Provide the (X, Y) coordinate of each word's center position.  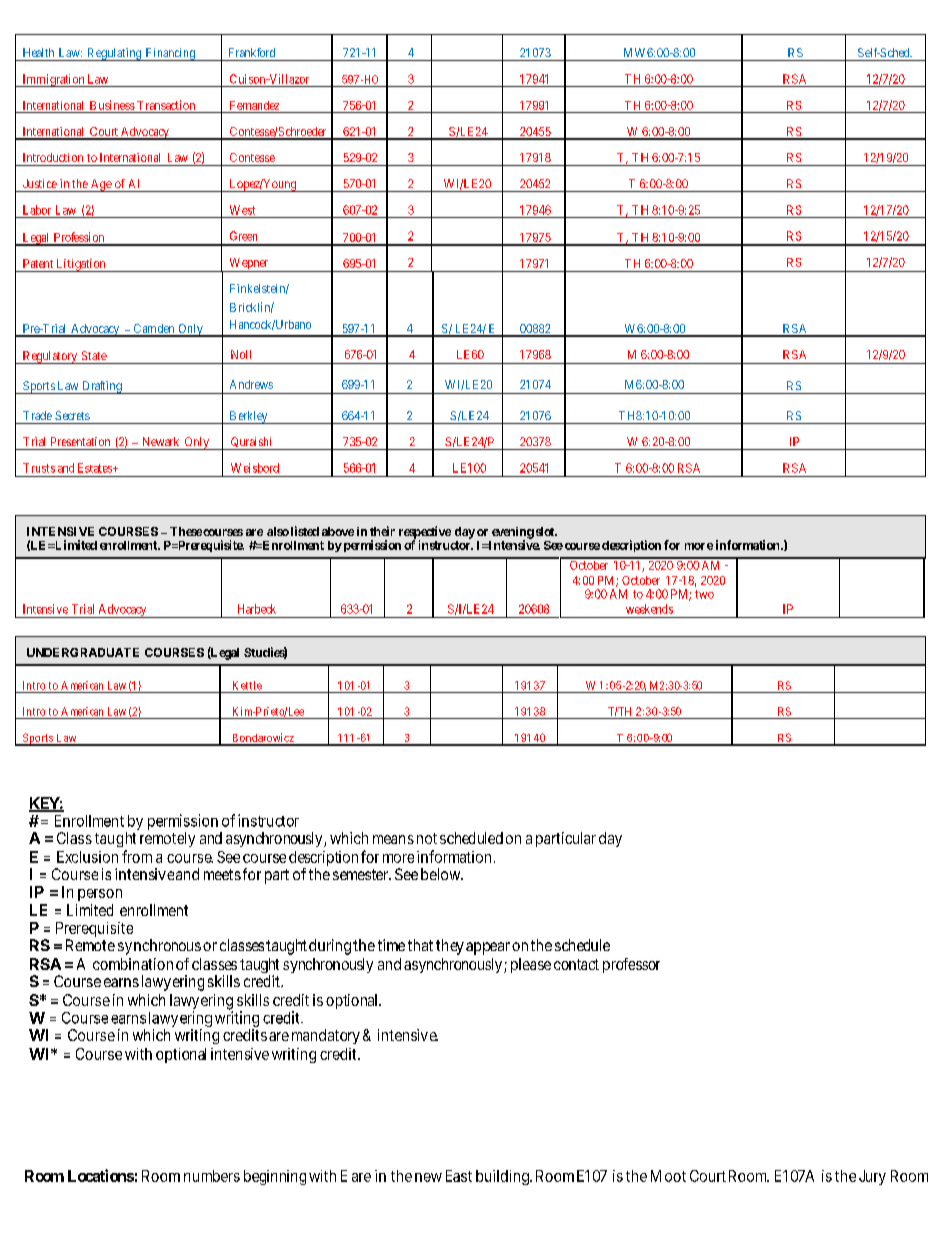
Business (112, 105)
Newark (161, 441)
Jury (872, 1177)
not (427, 838)
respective (425, 533)
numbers (212, 1176)
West (242, 210)
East (459, 1176)
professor (631, 965)
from (137, 856)
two (704, 594)
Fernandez (254, 105)
